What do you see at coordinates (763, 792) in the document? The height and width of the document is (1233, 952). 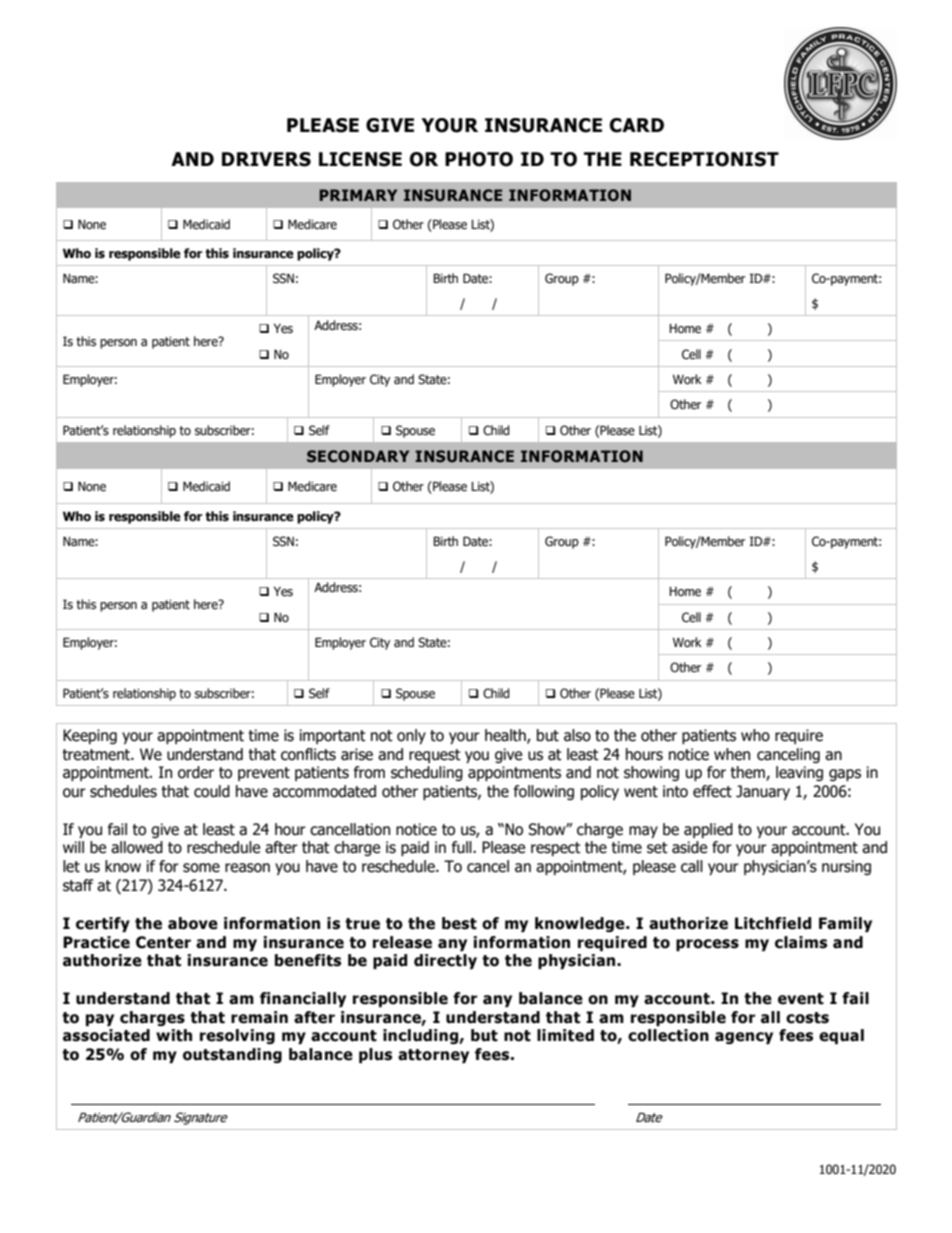 I see `January` at bounding box center [763, 792].
